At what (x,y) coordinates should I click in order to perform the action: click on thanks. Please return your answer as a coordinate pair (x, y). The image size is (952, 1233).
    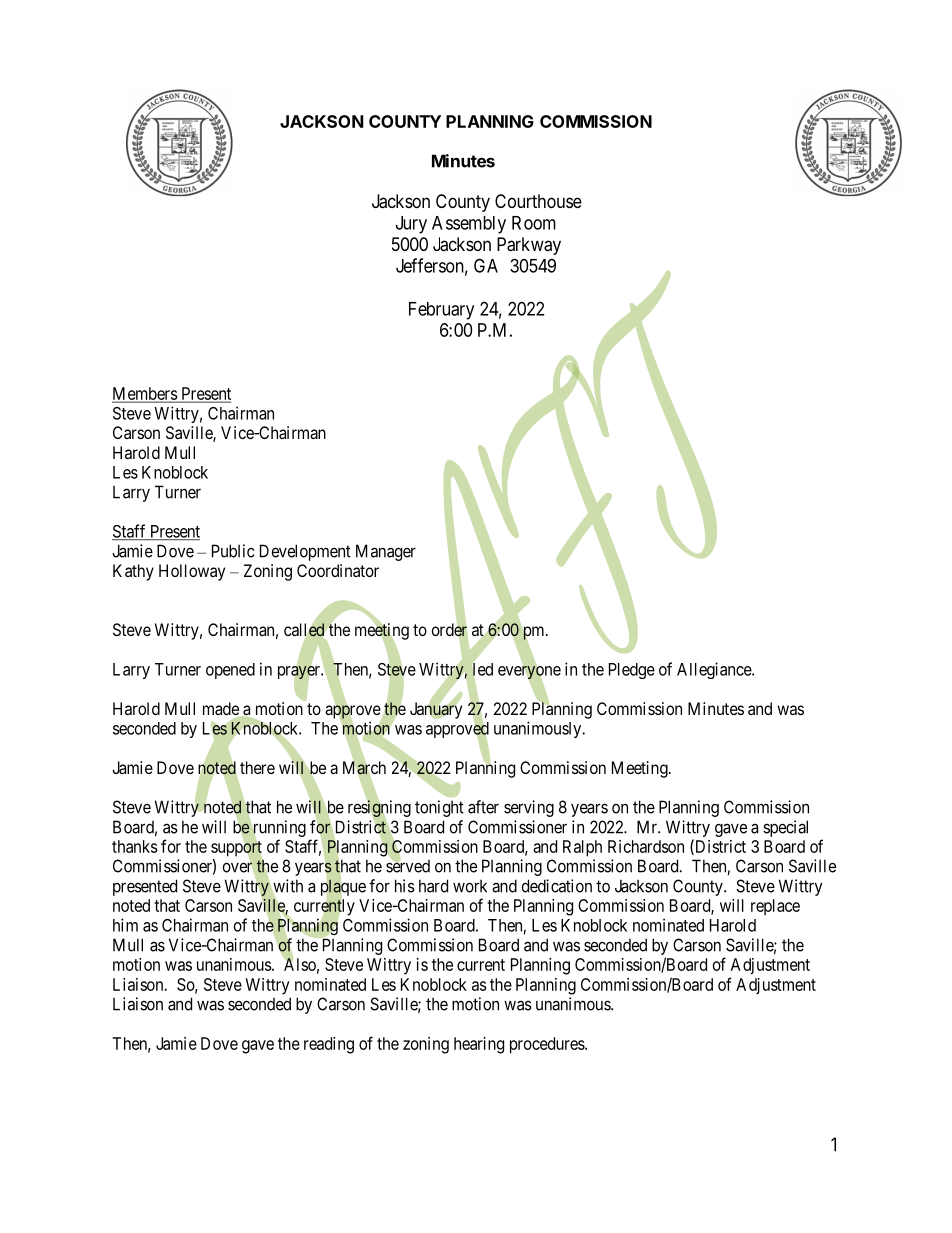
    Looking at the image, I should click on (135, 846).
